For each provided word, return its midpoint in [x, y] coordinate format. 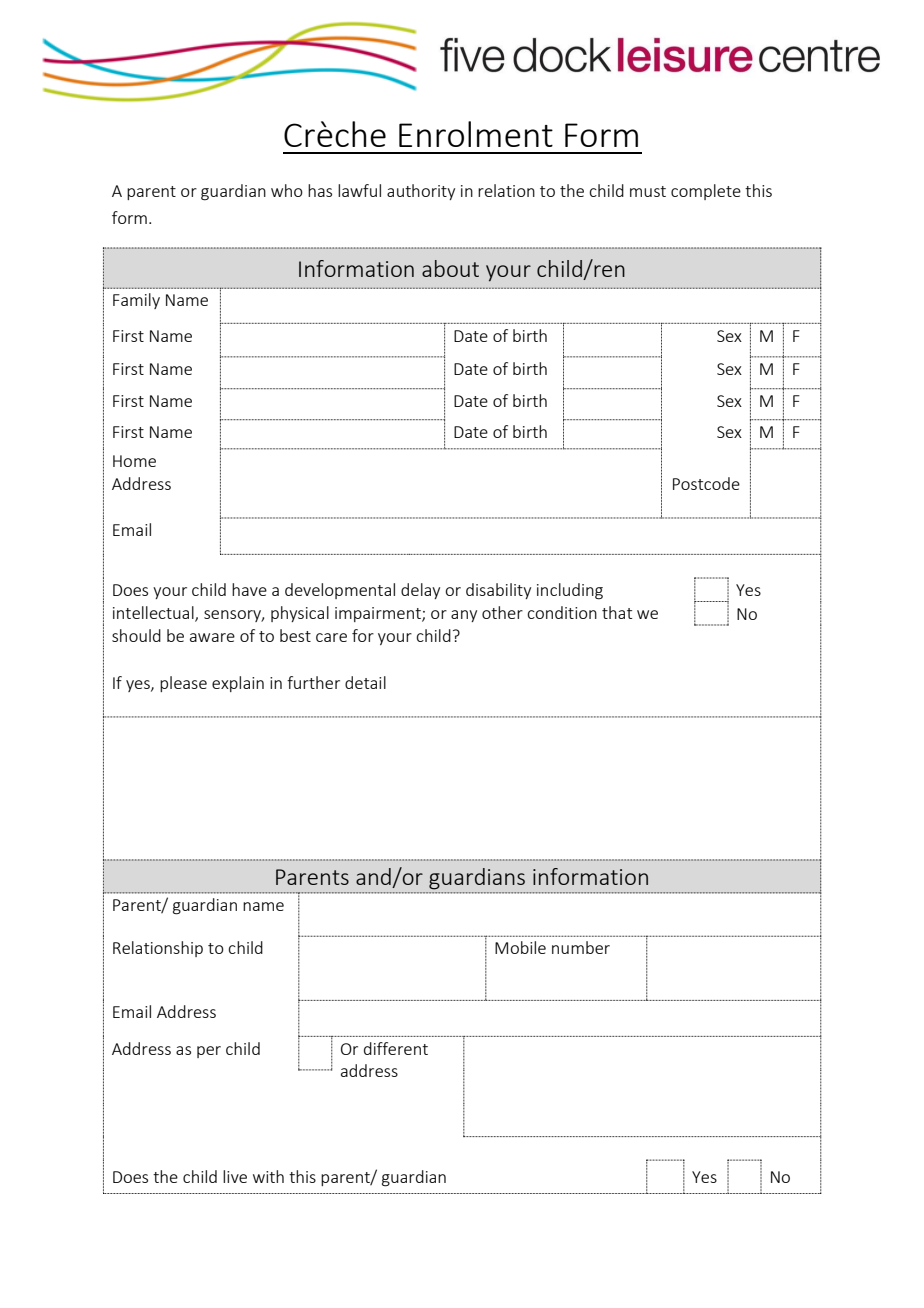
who [287, 190]
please [183, 684]
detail [365, 682]
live [235, 1176]
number [581, 947]
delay [420, 591]
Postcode [706, 483]
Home [134, 461]
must [648, 191]
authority [421, 192]
